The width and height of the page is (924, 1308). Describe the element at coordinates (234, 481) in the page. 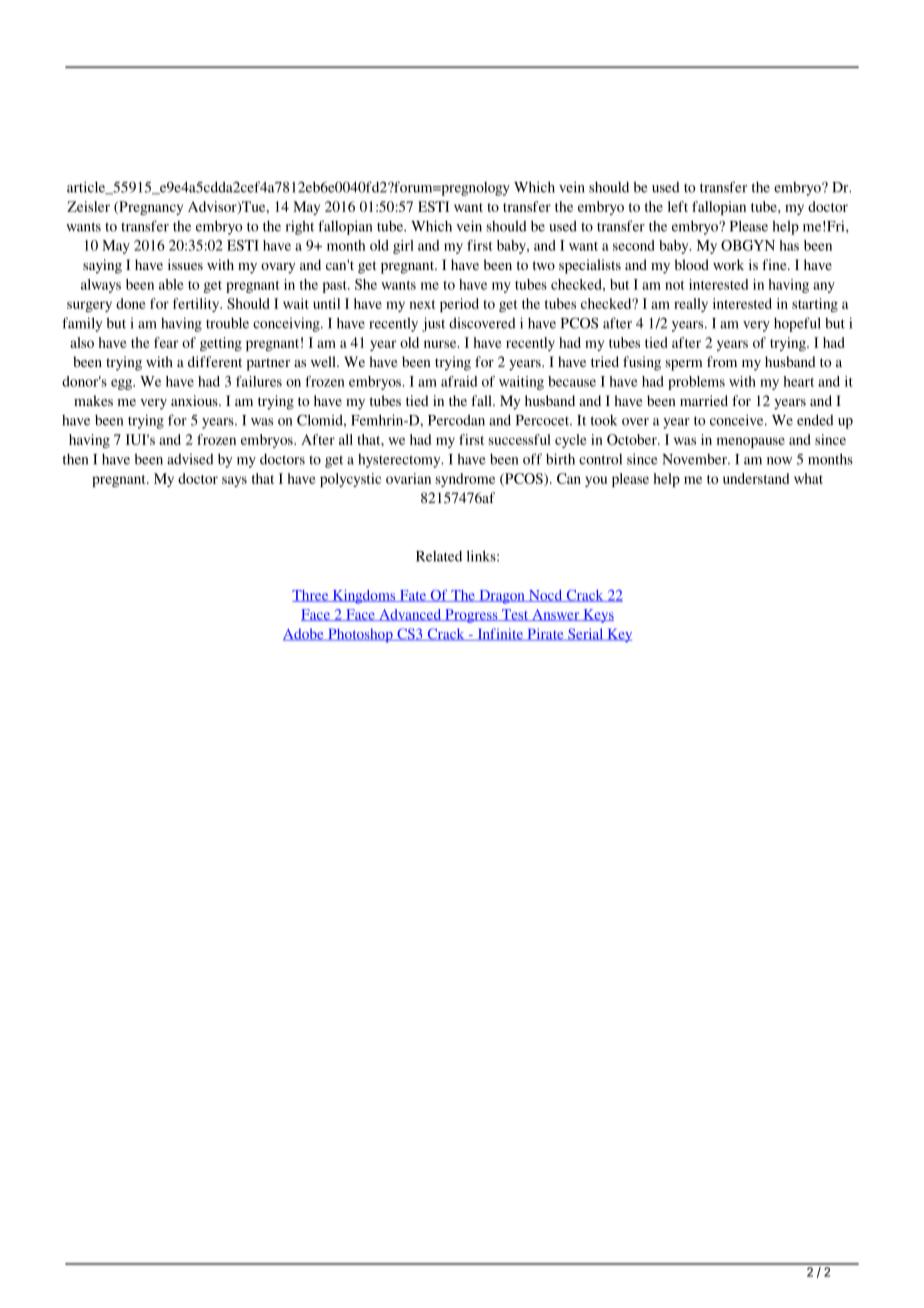

I see `says` at that location.
